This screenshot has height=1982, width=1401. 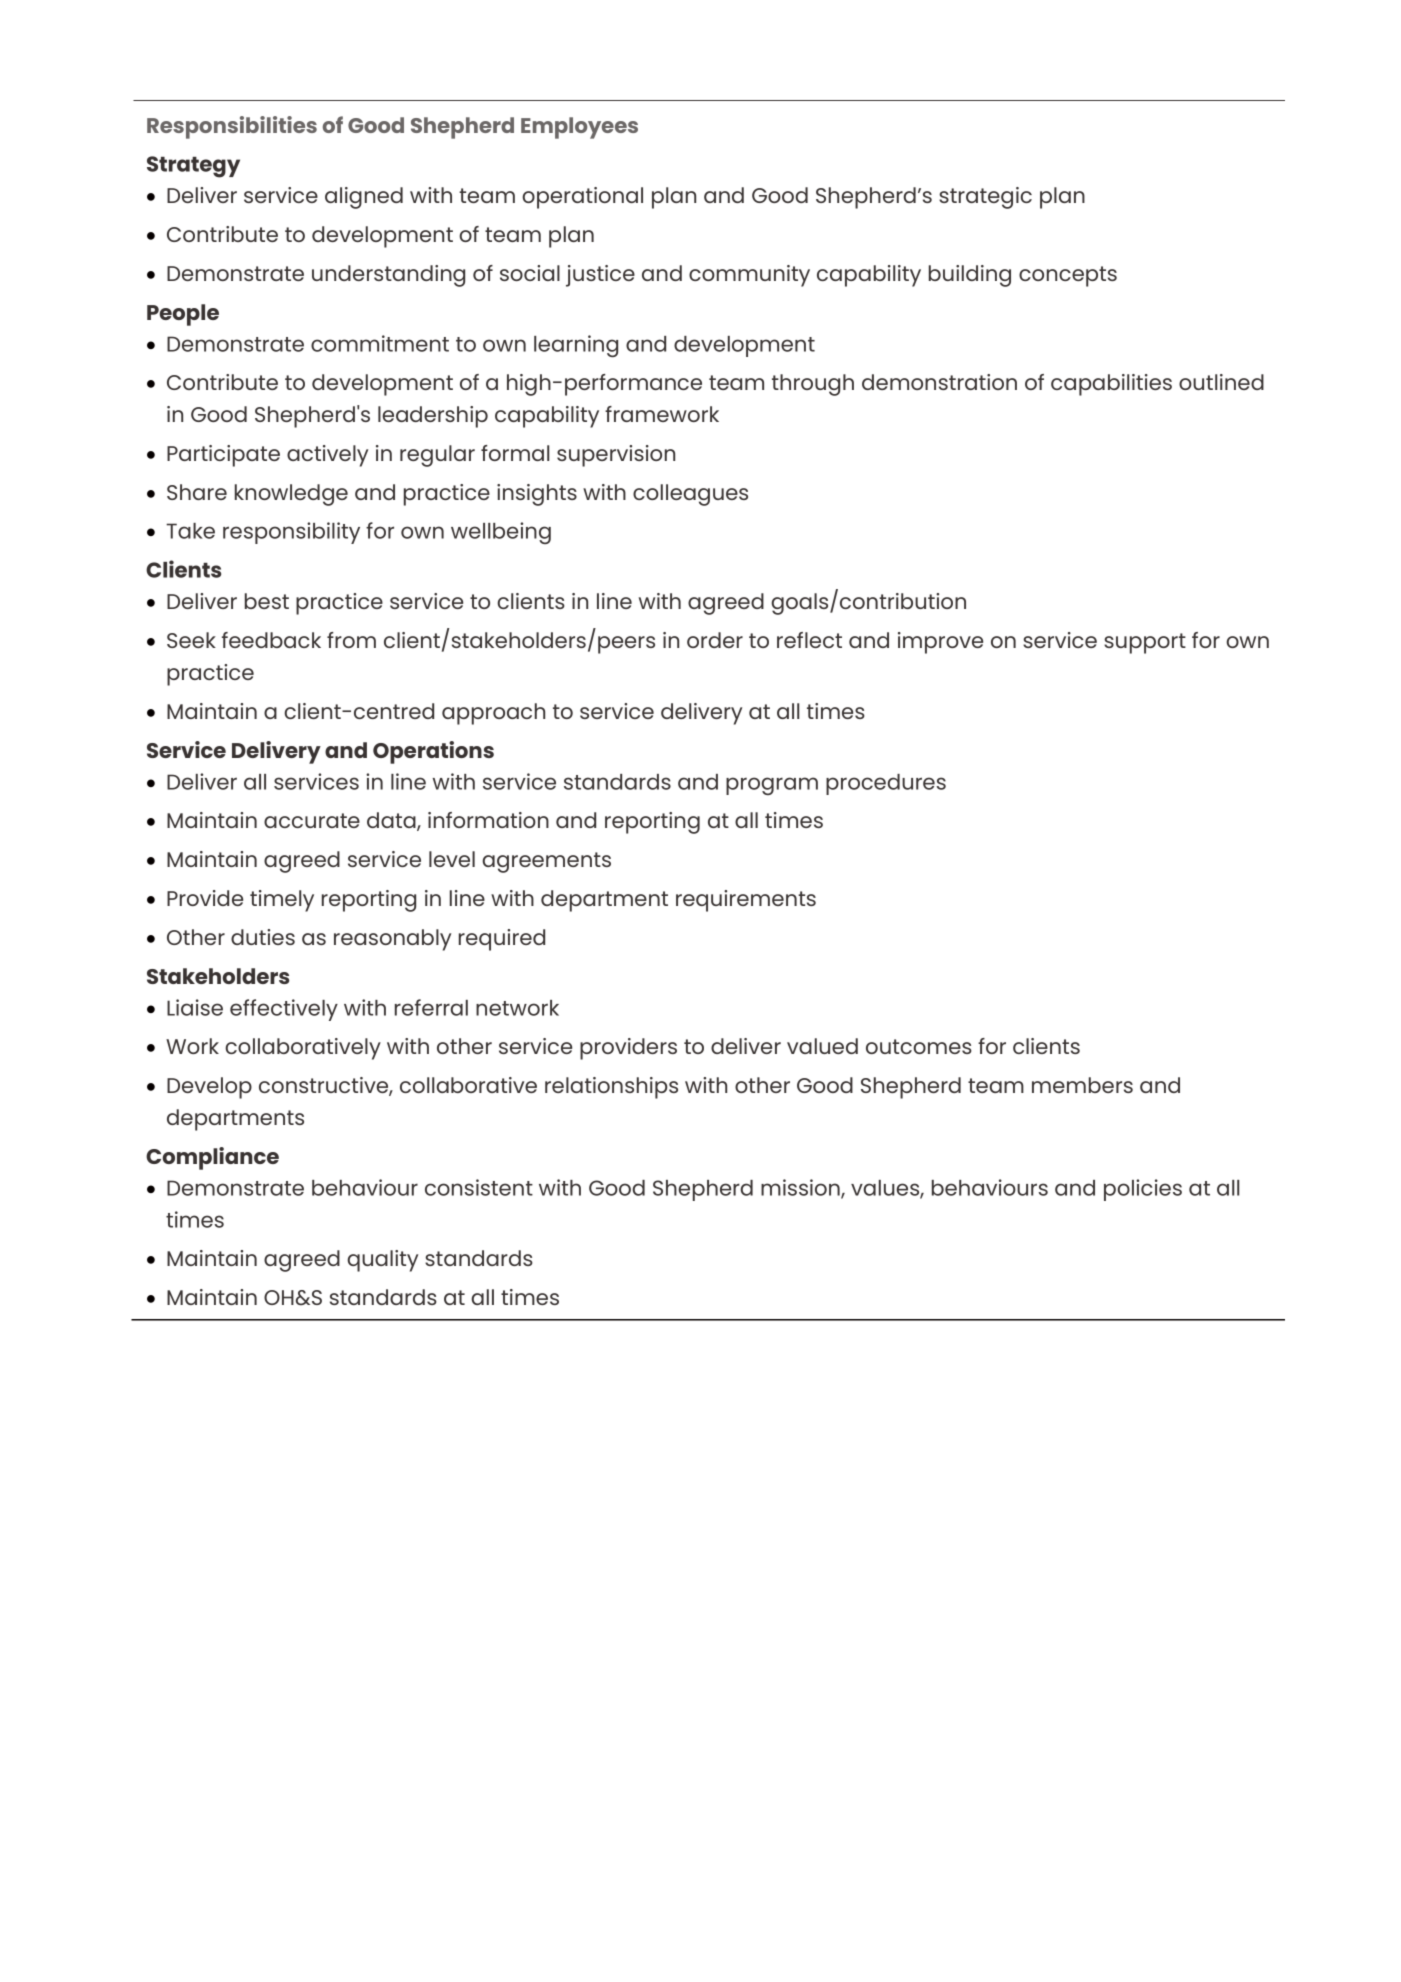 I want to click on mission, so click(x=801, y=1188).
